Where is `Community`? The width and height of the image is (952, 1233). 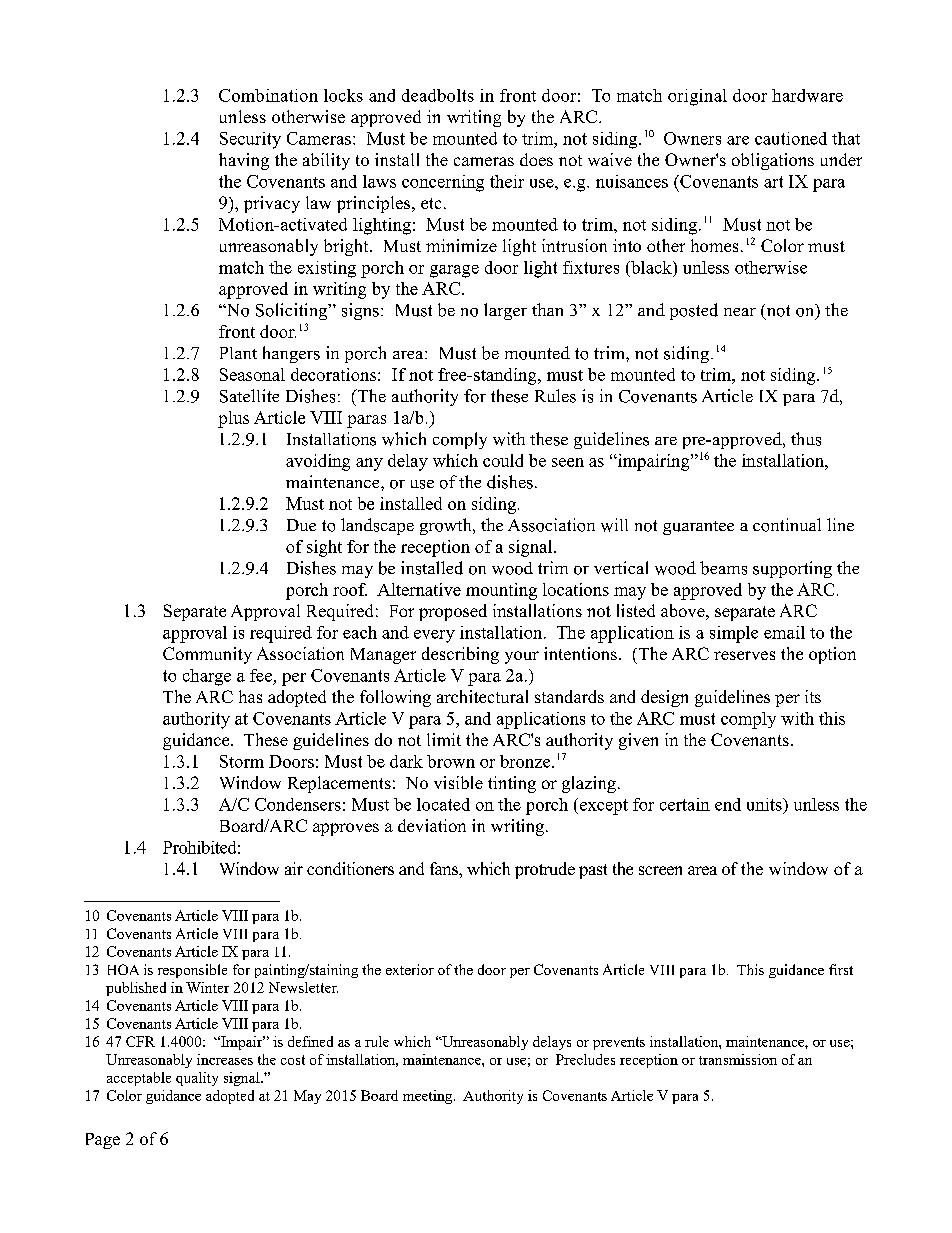
Community is located at coordinates (207, 655).
